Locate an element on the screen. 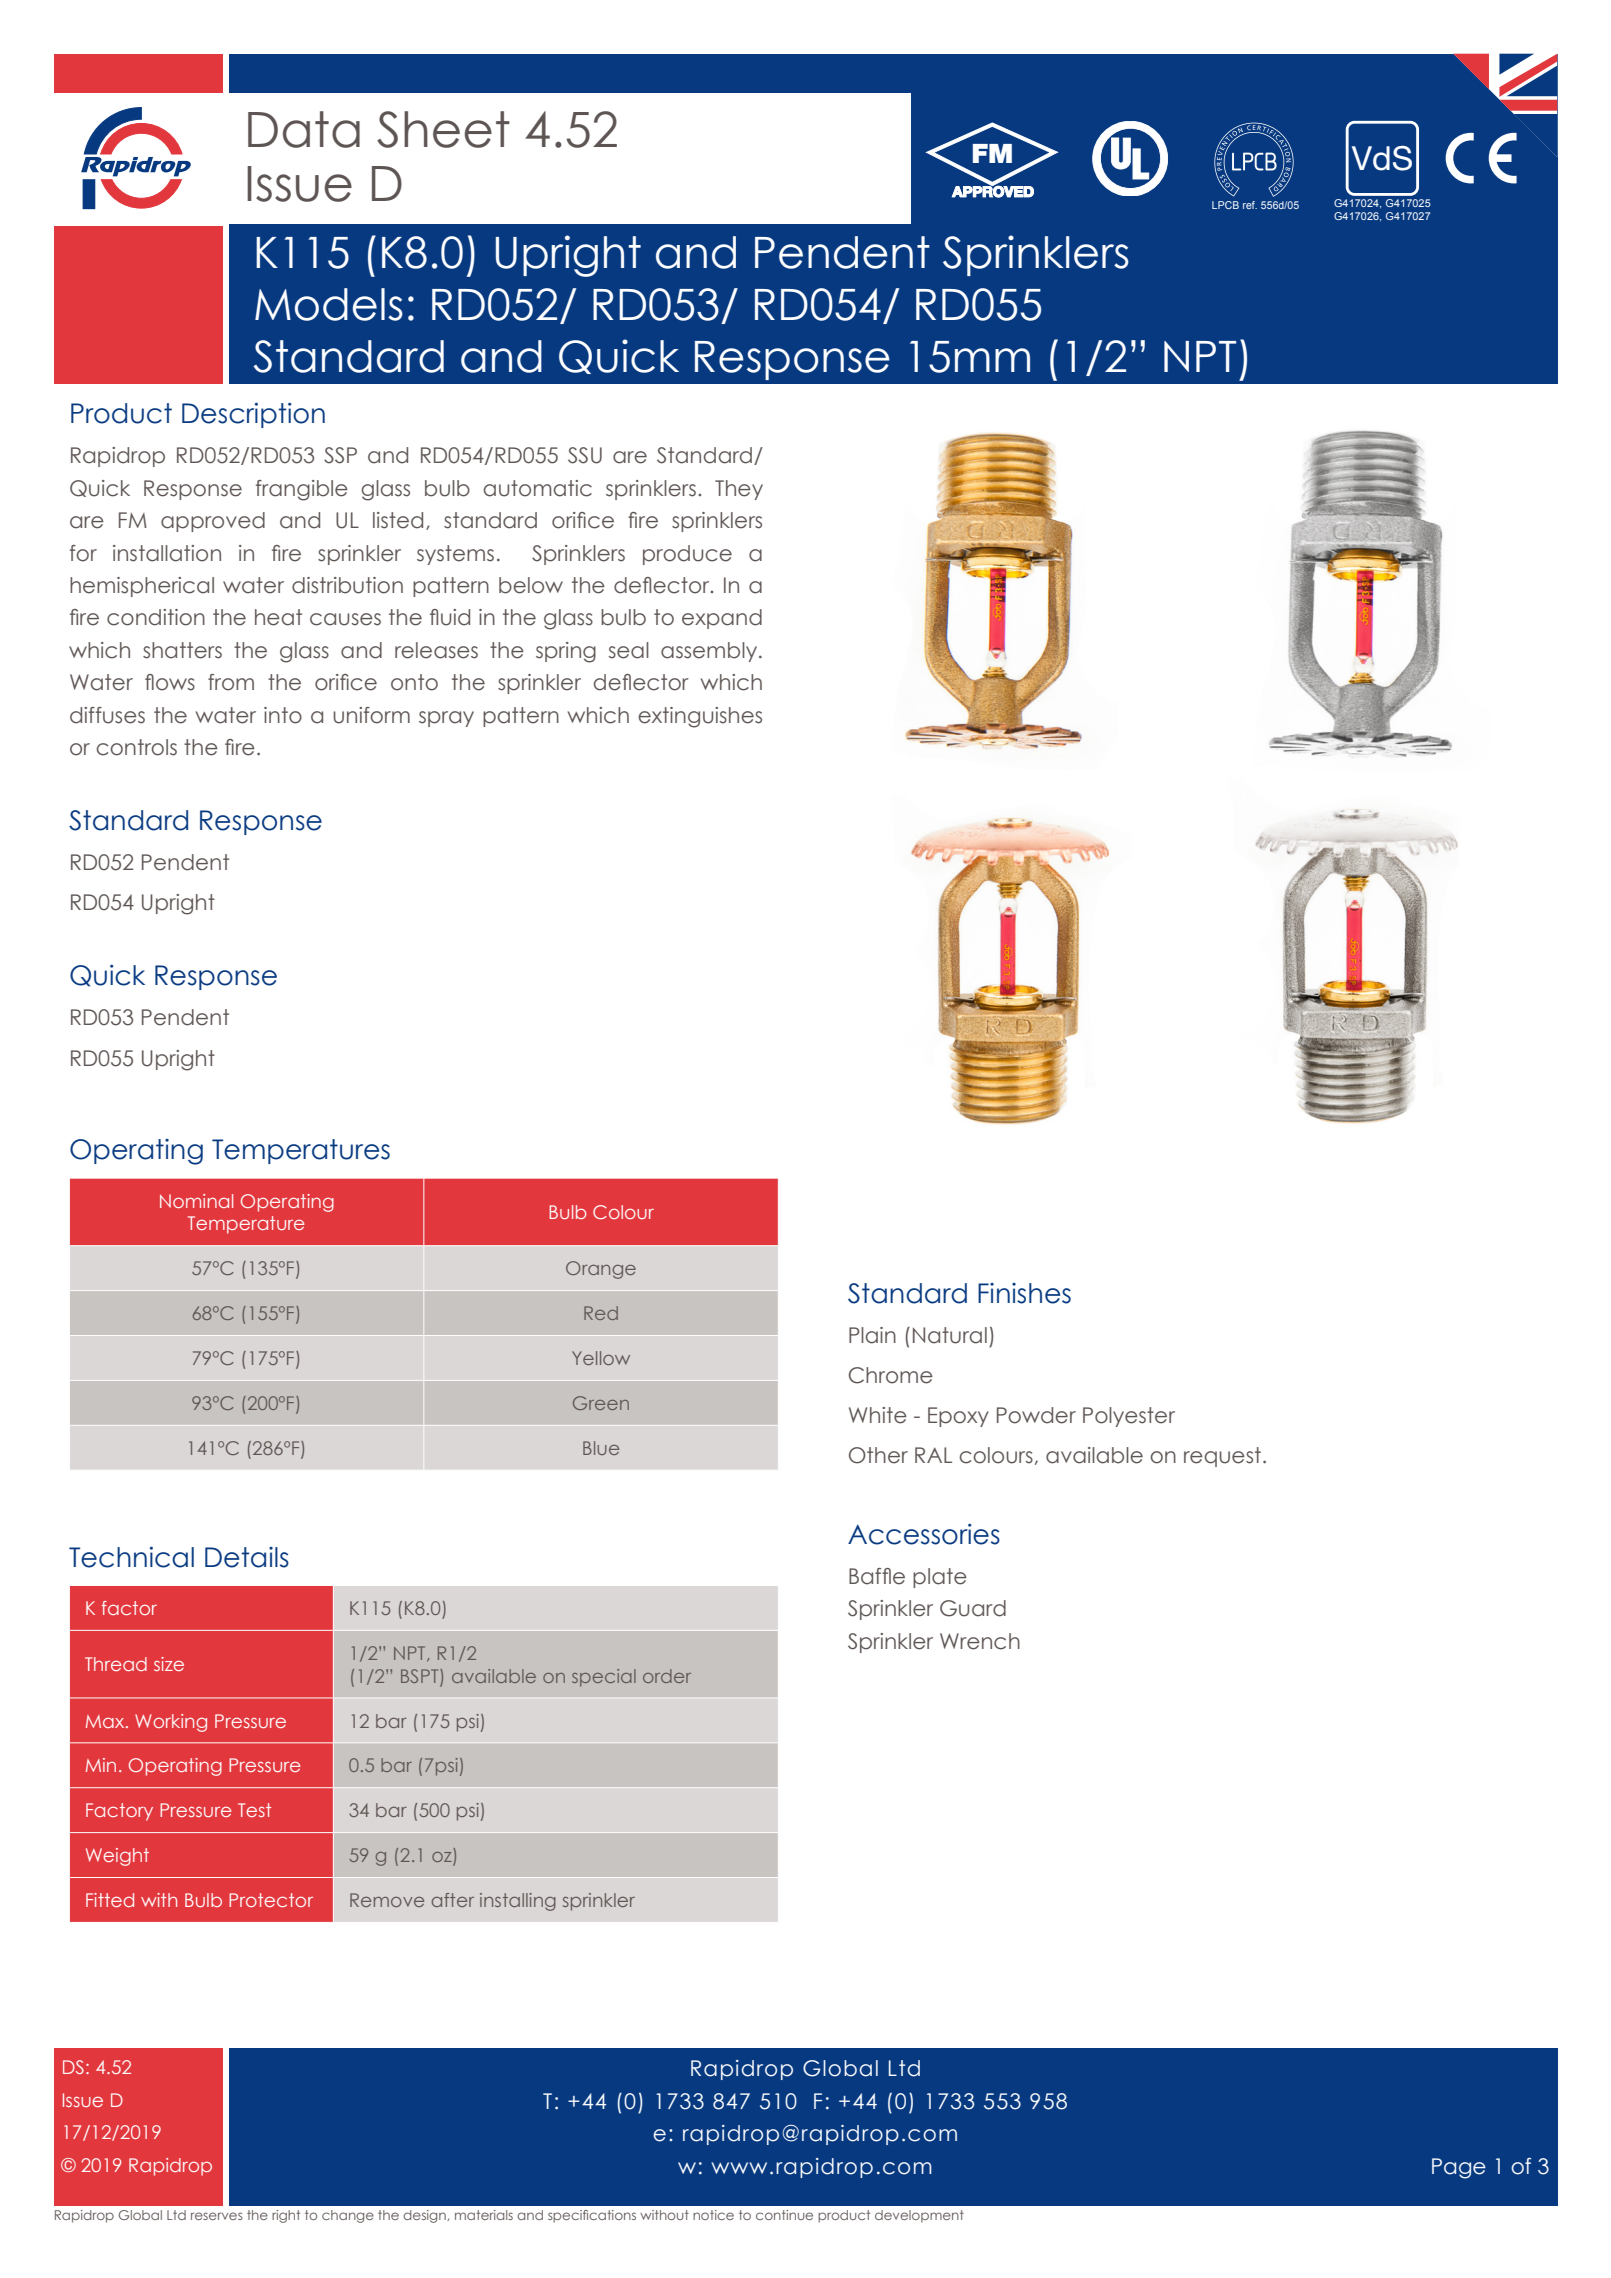 Image resolution: width=1611 pixels, height=2278 pixels. size is located at coordinates (169, 1664).
